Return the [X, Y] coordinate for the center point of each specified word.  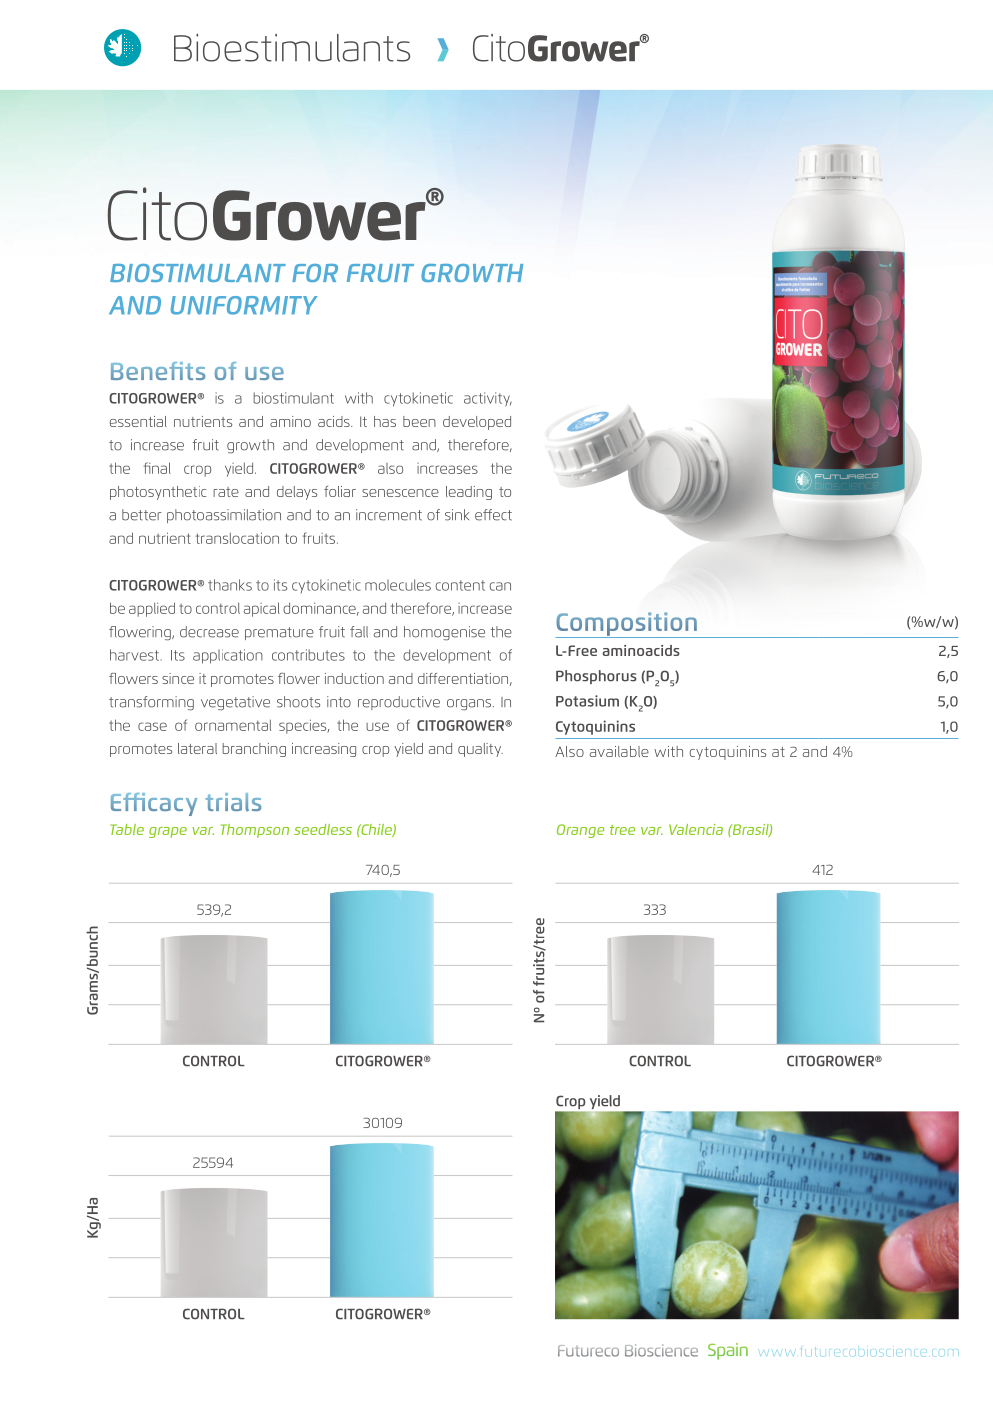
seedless [323, 829]
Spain [728, 1351]
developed [477, 423]
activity [488, 399]
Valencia [696, 829]
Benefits [158, 371]
